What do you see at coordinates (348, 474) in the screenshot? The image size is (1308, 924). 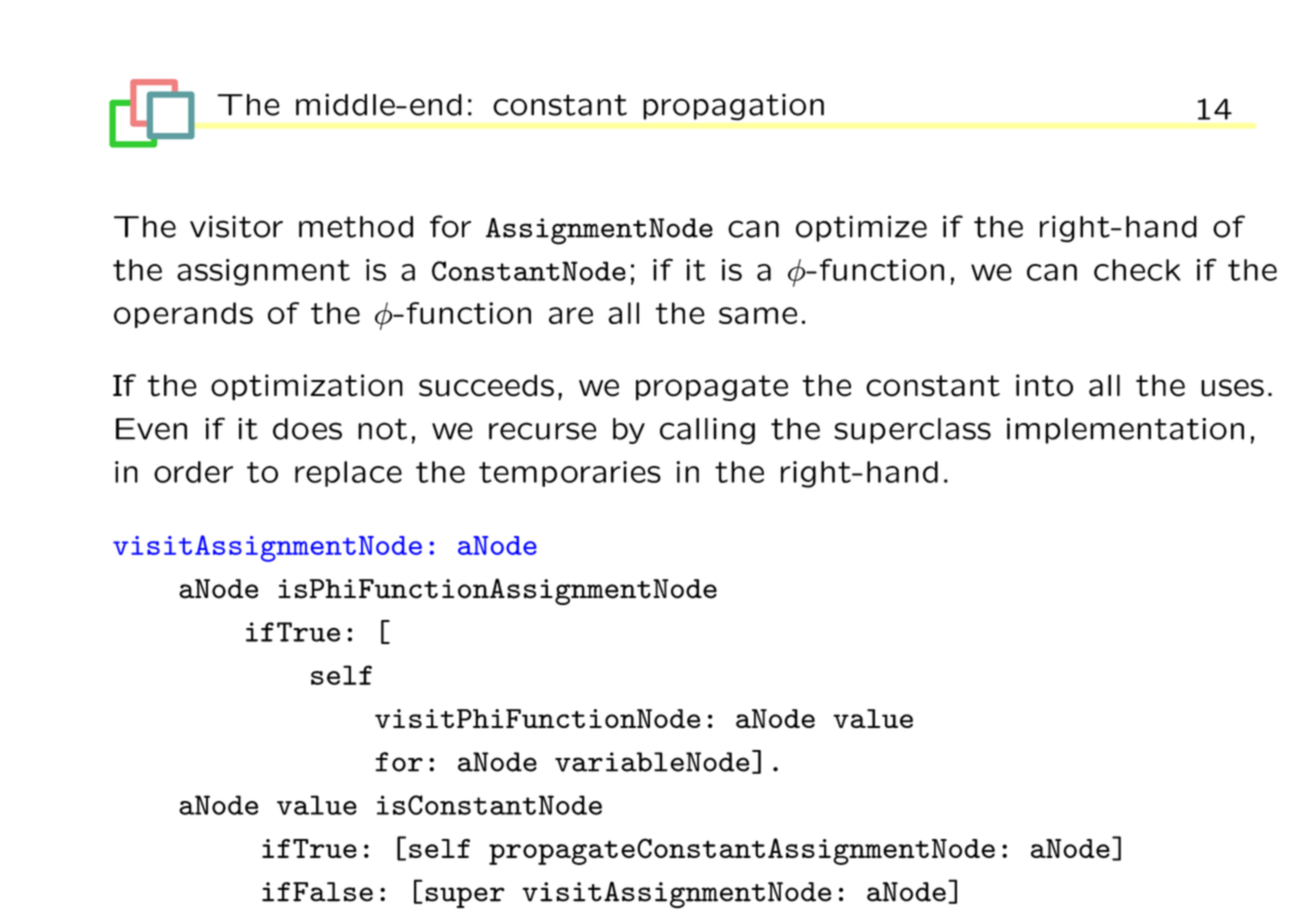 I see `replace` at bounding box center [348, 474].
